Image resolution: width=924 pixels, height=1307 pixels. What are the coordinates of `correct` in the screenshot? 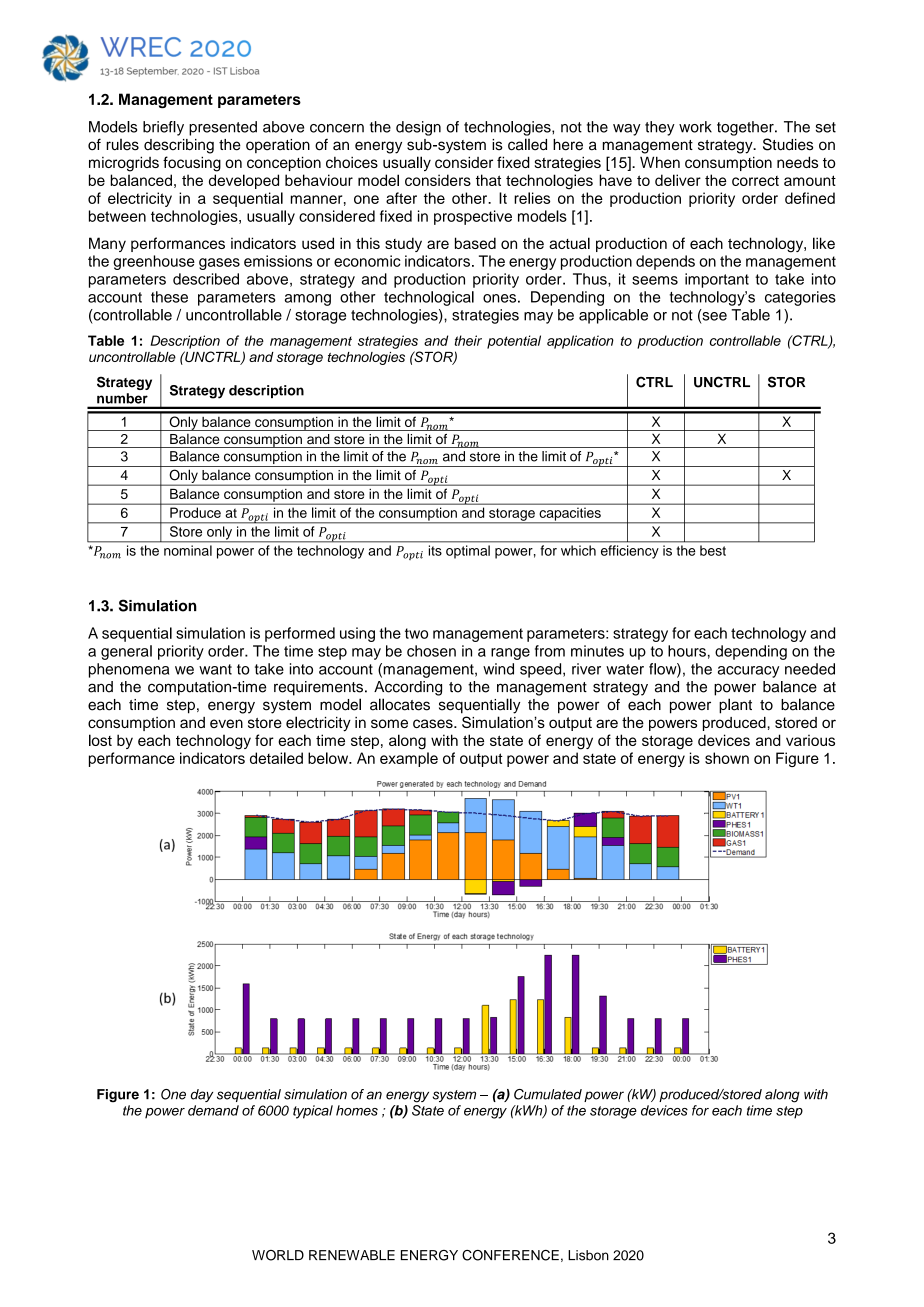 It's located at (755, 181).
